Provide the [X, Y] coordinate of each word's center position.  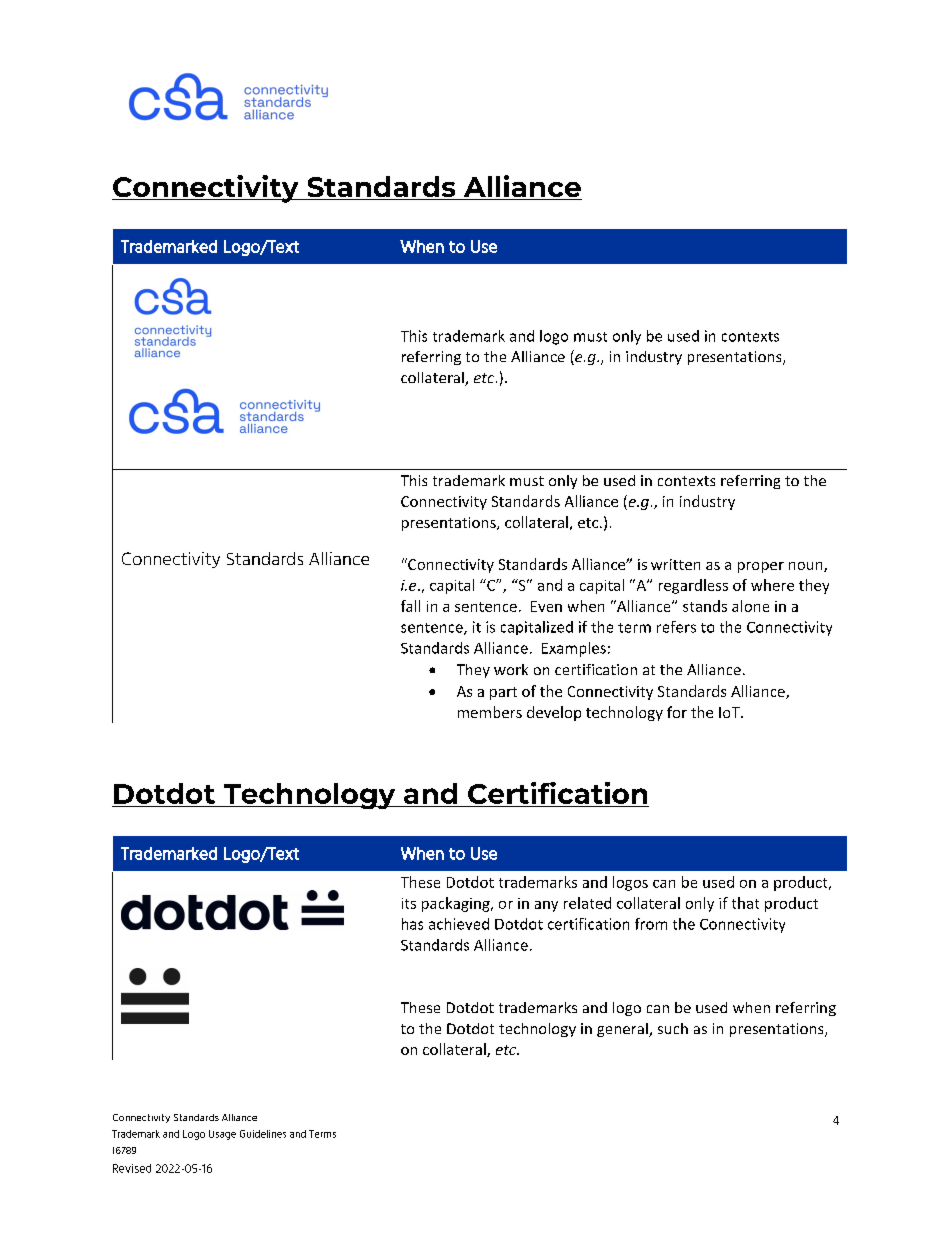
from [651, 924]
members [490, 712]
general [623, 1030]
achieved [459, 924]
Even [546, 606]
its [409, 903]
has [412, 924]
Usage [222, 1135]
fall [410, 606]
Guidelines [263, 1134]
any [546, 906]
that [745, 903]
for [677, 712]
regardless [693, 586]
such [673, 1028]
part [503, 693]
